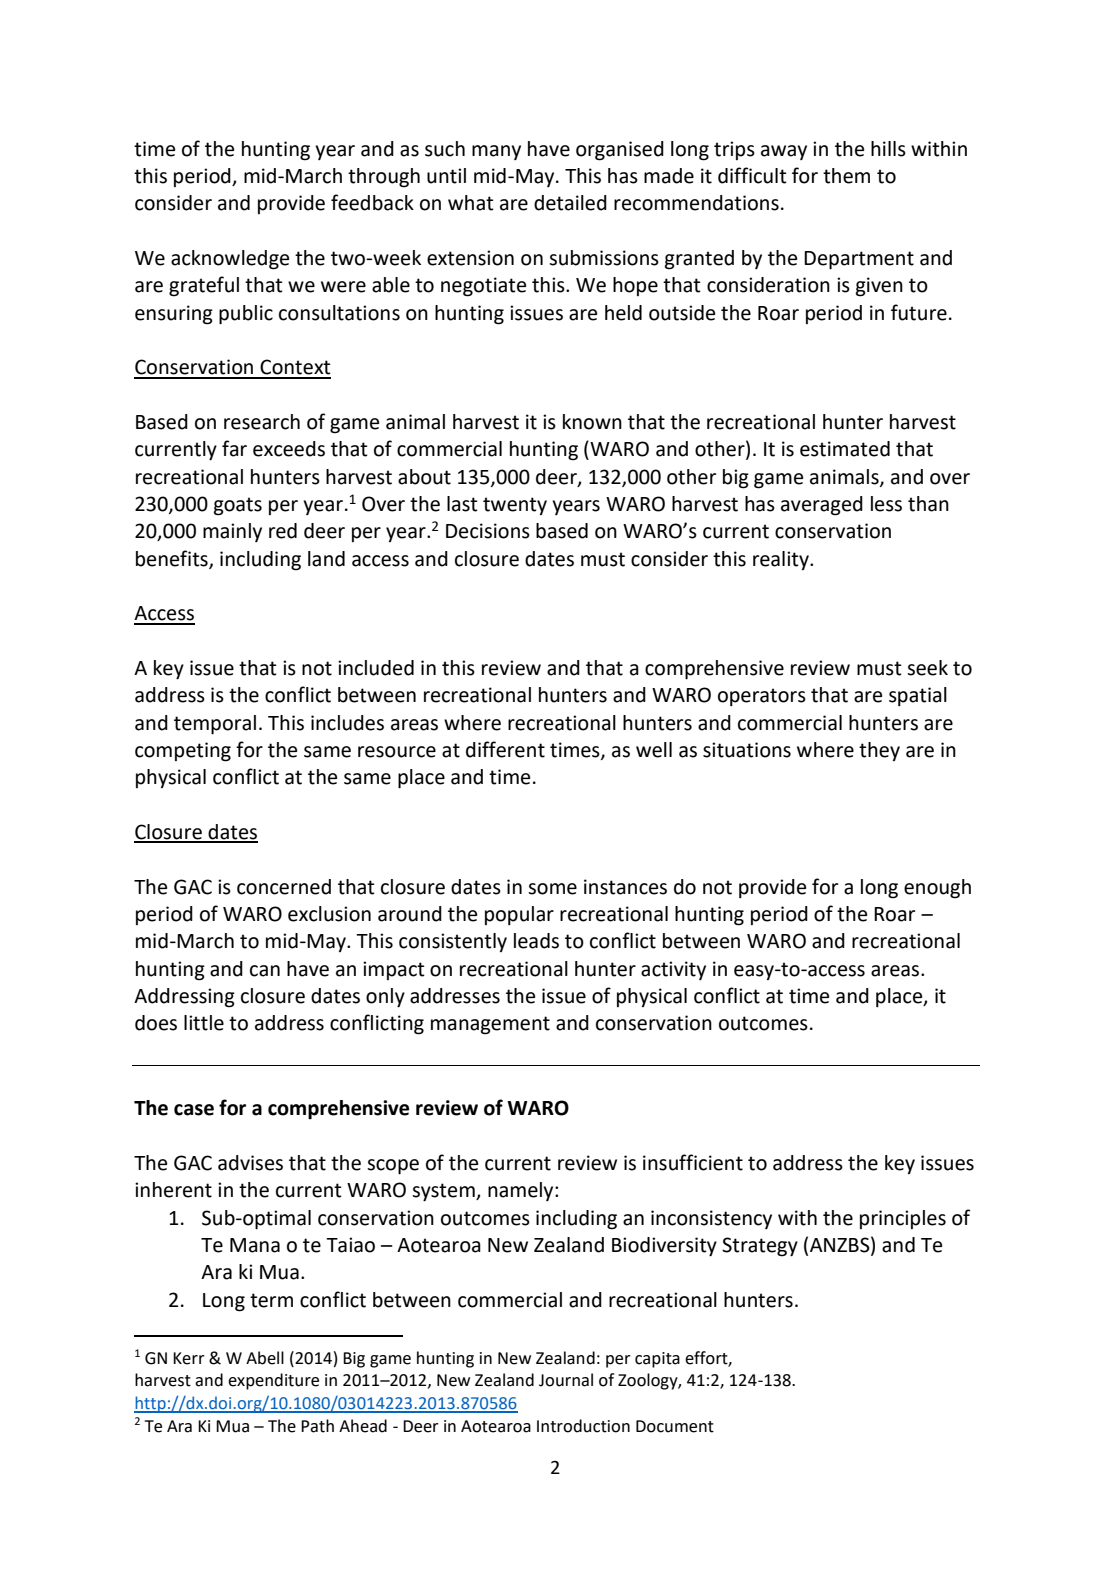  What do you see at coordinates (879, 751) in the screenshot?
I see `they` at bounding box center [879, 751].
